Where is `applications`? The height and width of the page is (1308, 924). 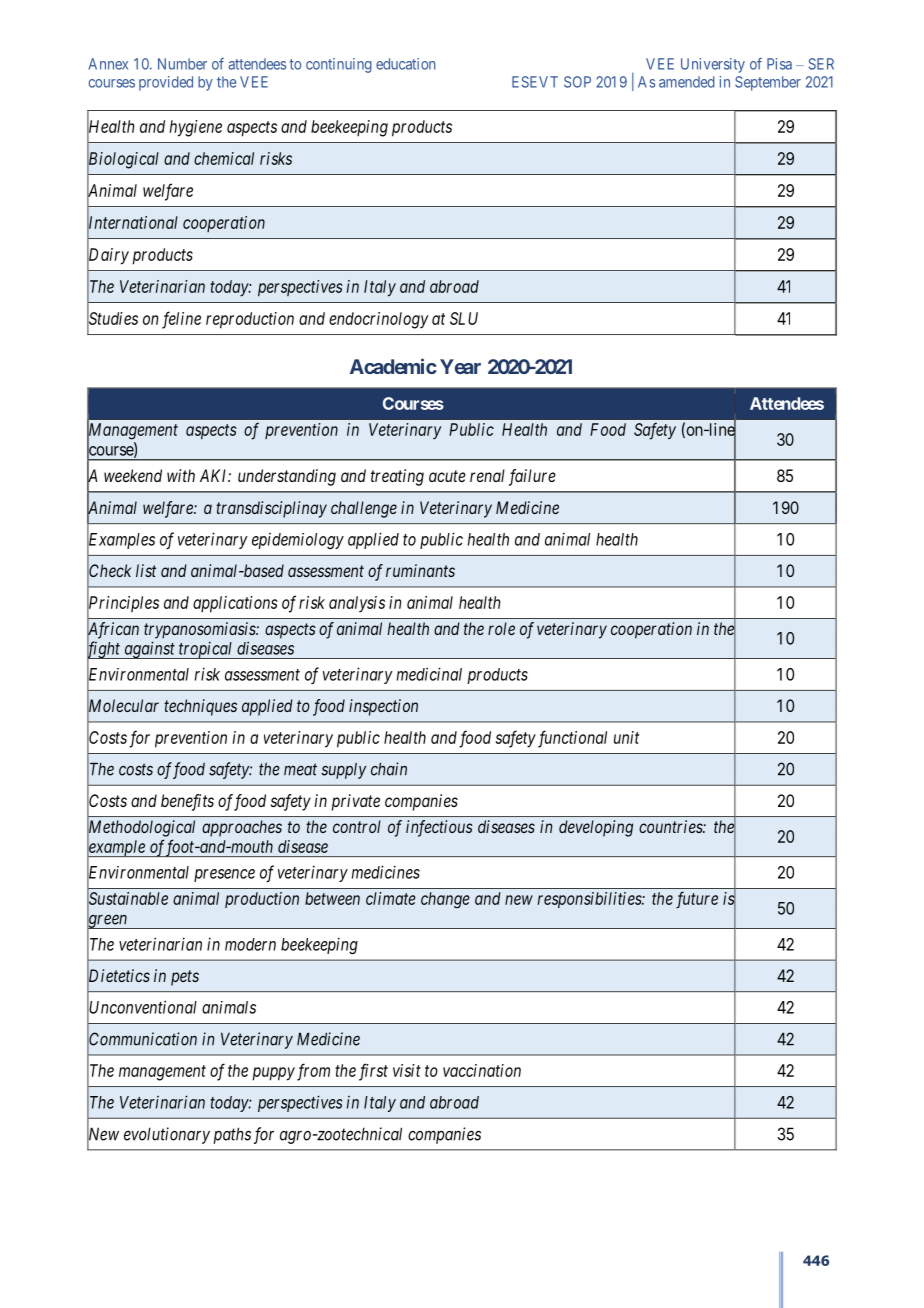 applications is located at coordinates (235, 604).
